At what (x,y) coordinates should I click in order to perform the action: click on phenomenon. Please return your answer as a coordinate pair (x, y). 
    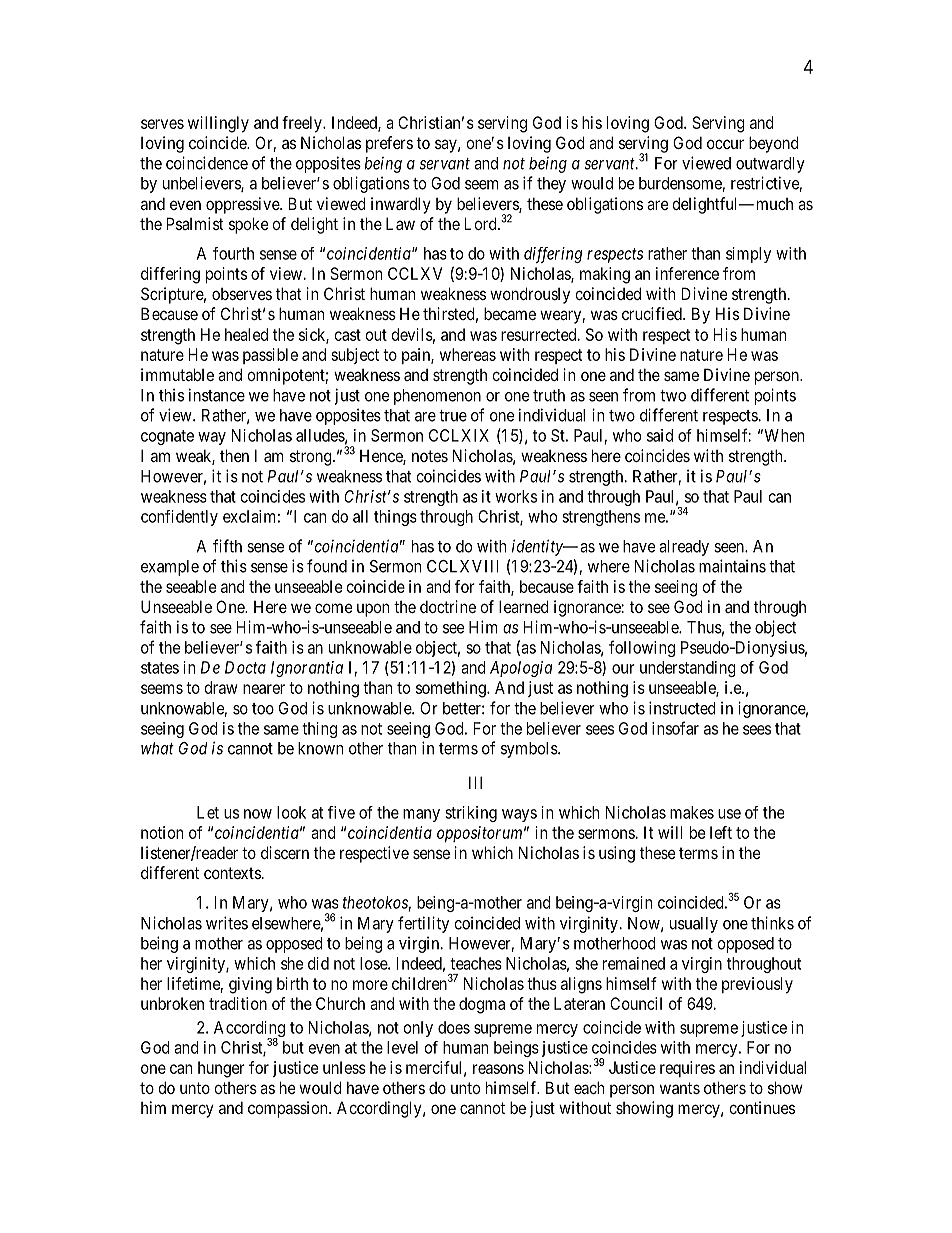
    Looking at the image, I should click on (437, 397).
